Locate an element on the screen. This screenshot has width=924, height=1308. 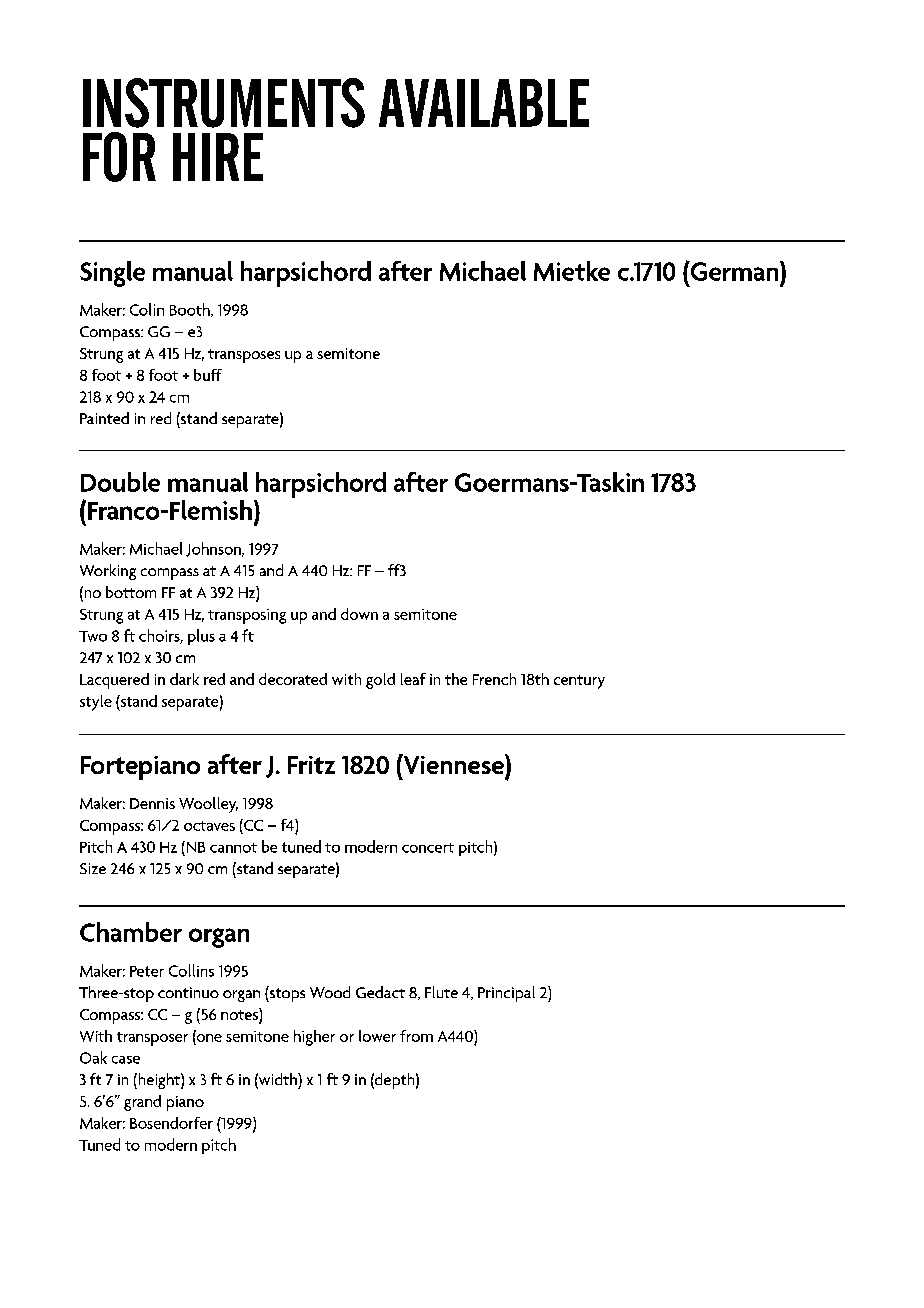
German is located at coordinates (734, 271).
